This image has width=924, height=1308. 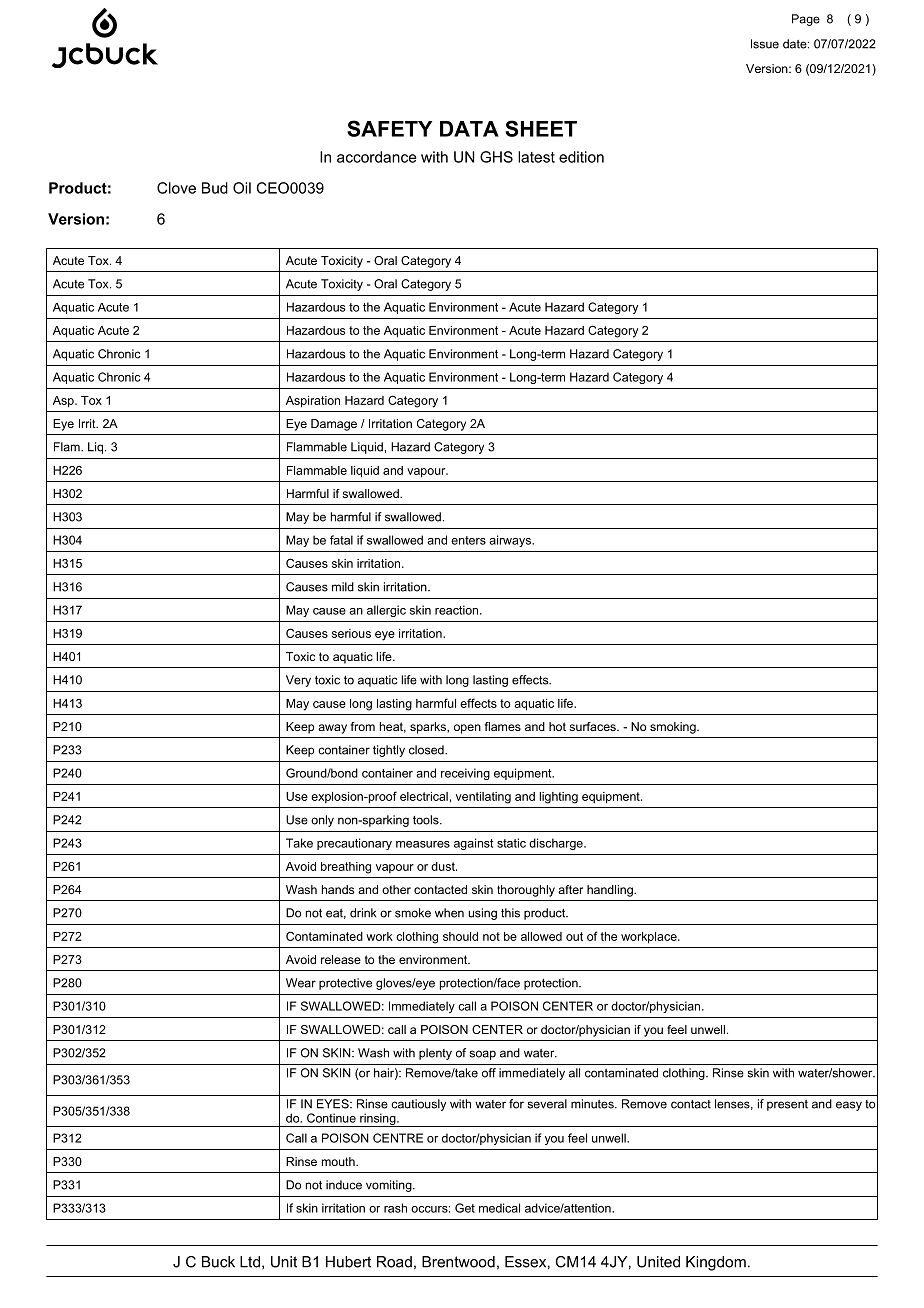 What do you see at coordinates (510, 913) in the image?
I see `this` at bounding box center [510, 913].
